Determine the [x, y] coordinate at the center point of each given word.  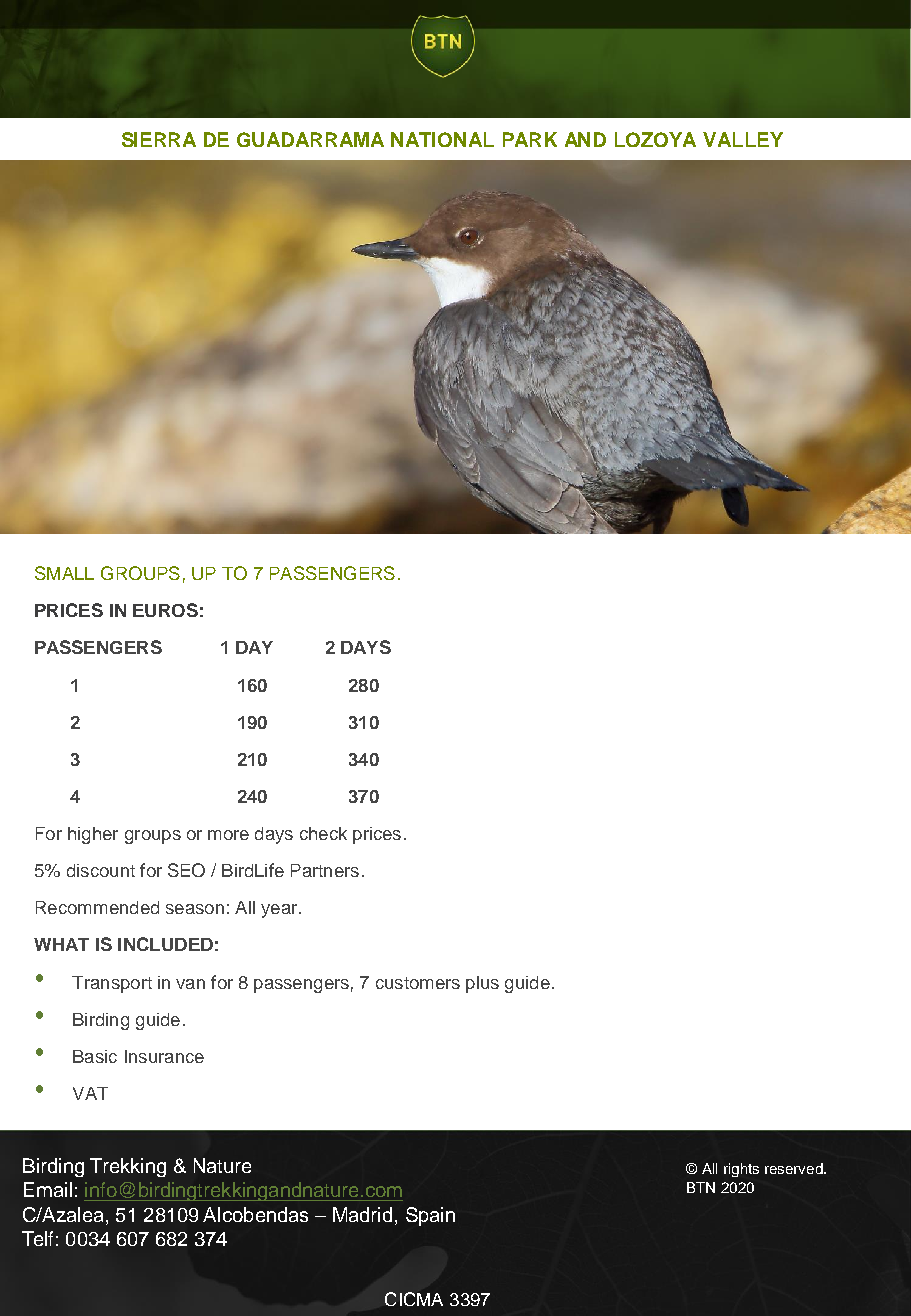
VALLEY [743, 139]
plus [482, 984]
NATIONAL [442, 139]
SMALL [64, 573]
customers [418, 983]
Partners [325, 870]
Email [48, 1189]
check [323, 833]
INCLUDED [165, 944]
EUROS [165, 610]
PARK [530, 139]
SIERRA [159, 139]
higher [93, 835]
